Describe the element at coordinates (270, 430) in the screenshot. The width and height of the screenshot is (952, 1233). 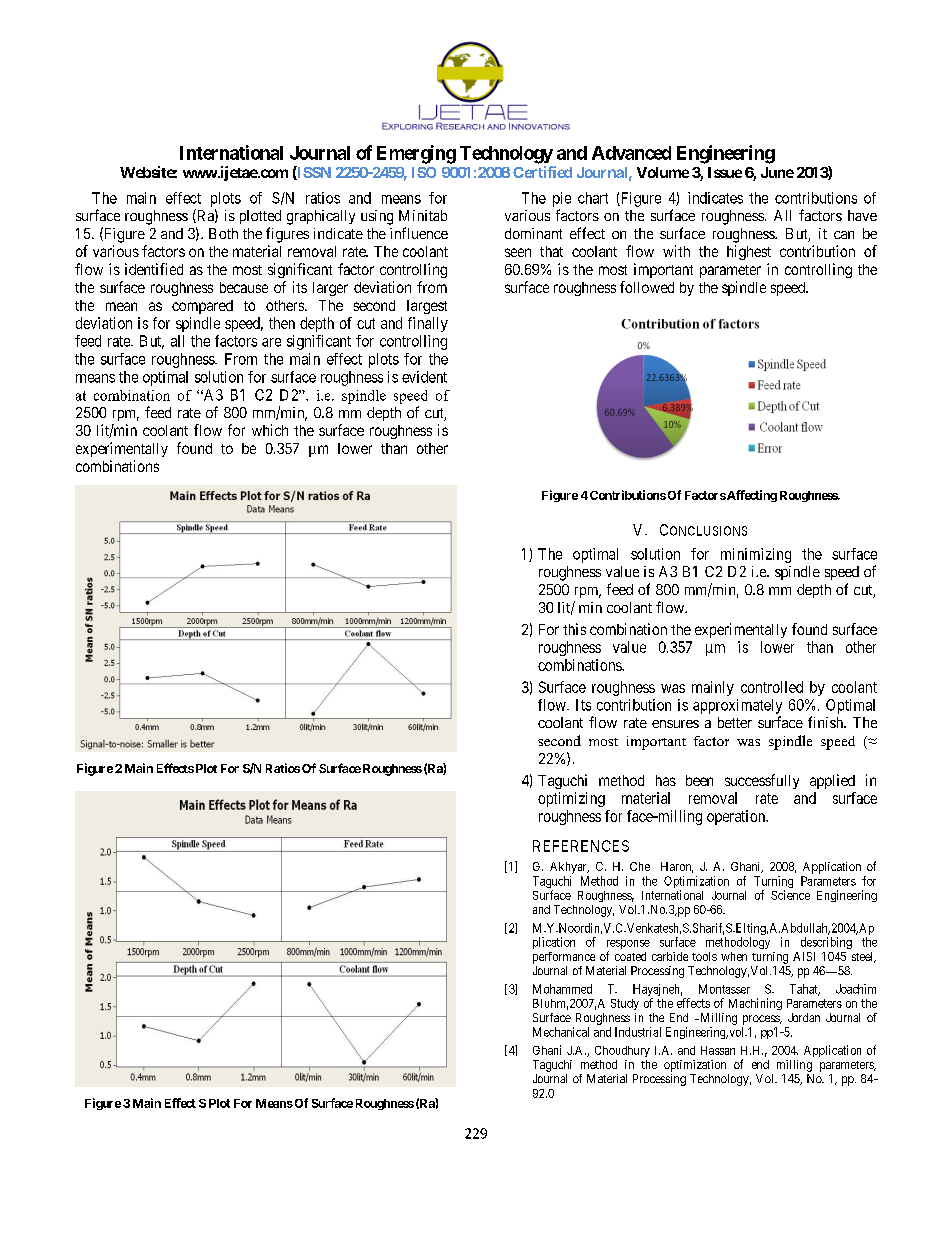
I see `which` at that location.
